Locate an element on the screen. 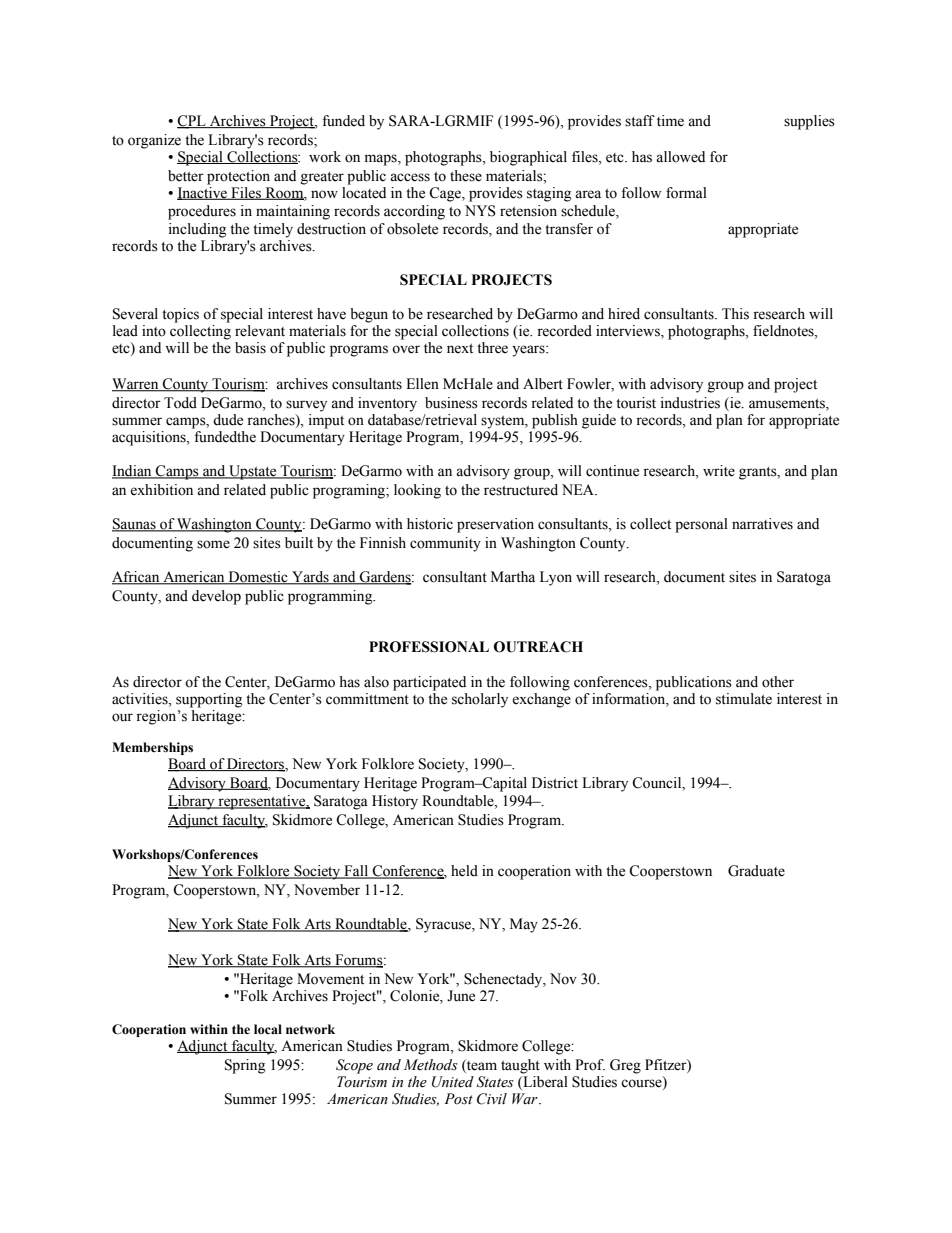 Image resolution: width=952 pixels, height=1233 pixels. course is located at coordinates (642, 1082).
